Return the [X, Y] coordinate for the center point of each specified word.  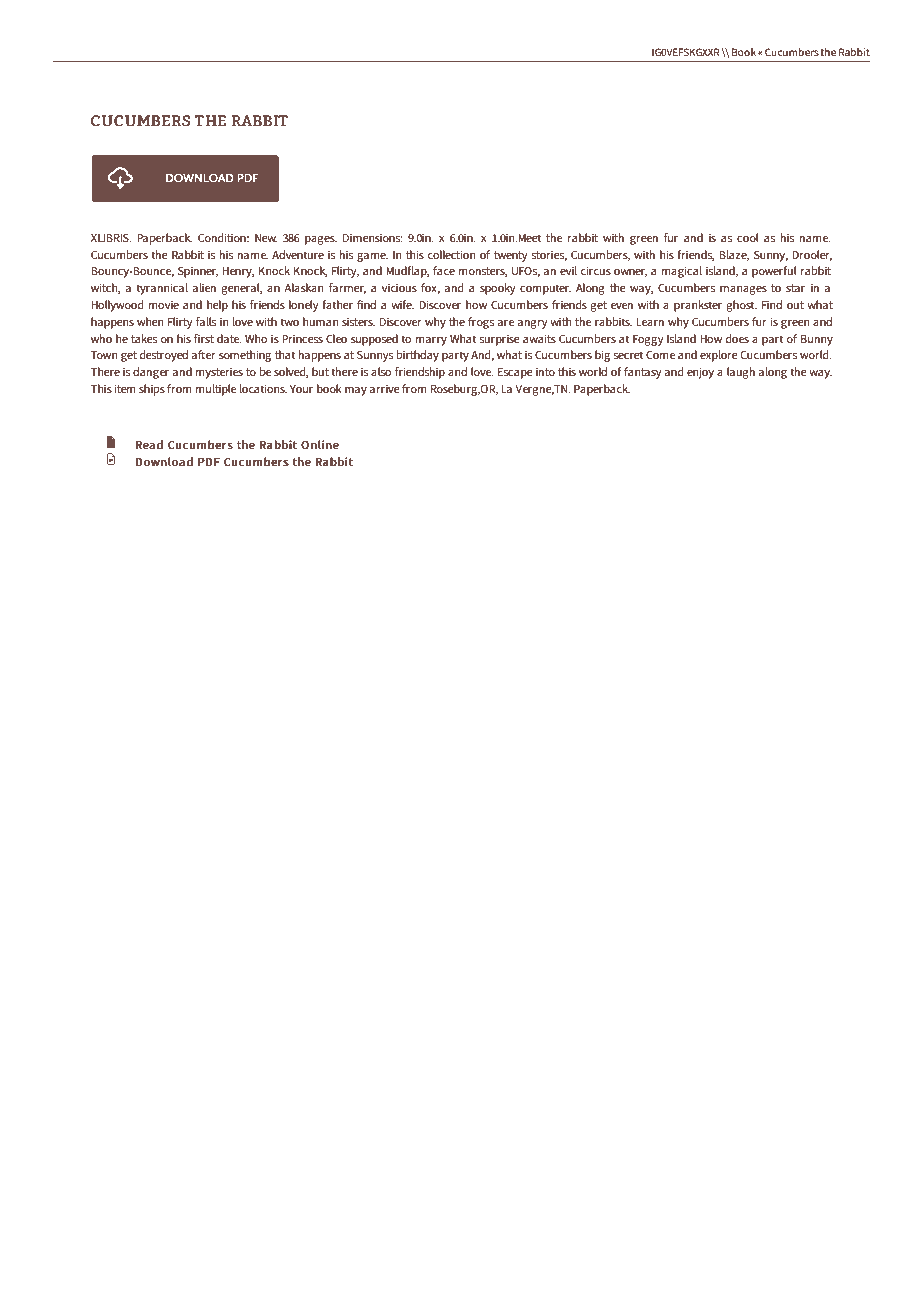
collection [451, 254]
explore [719, 356]
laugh [741, 373]
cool [748, 237]
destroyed [164, 356]
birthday [418, 356]
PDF [209, 462]
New [266, 238]
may [356, 391]
